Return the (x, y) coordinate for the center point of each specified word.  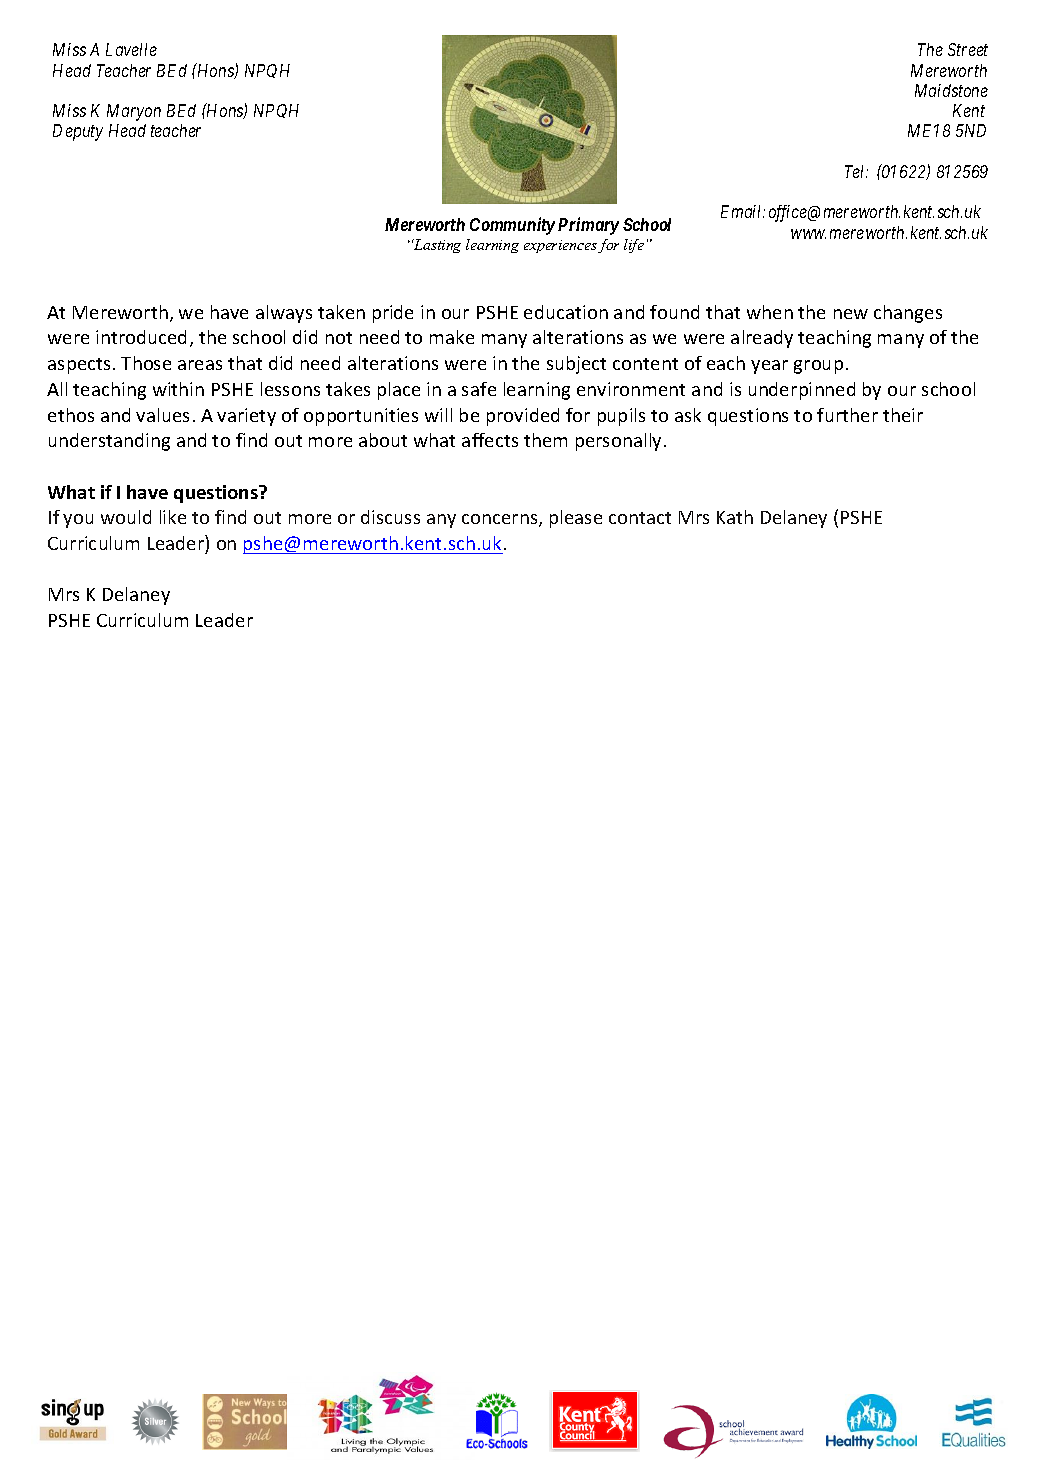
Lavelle (131, 49)
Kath (735, 517)
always (284, 314)
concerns (501, 520)
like (173, 517)
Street (968, 49)
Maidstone (951, 90)
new (851, 314)
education (566, 312)
